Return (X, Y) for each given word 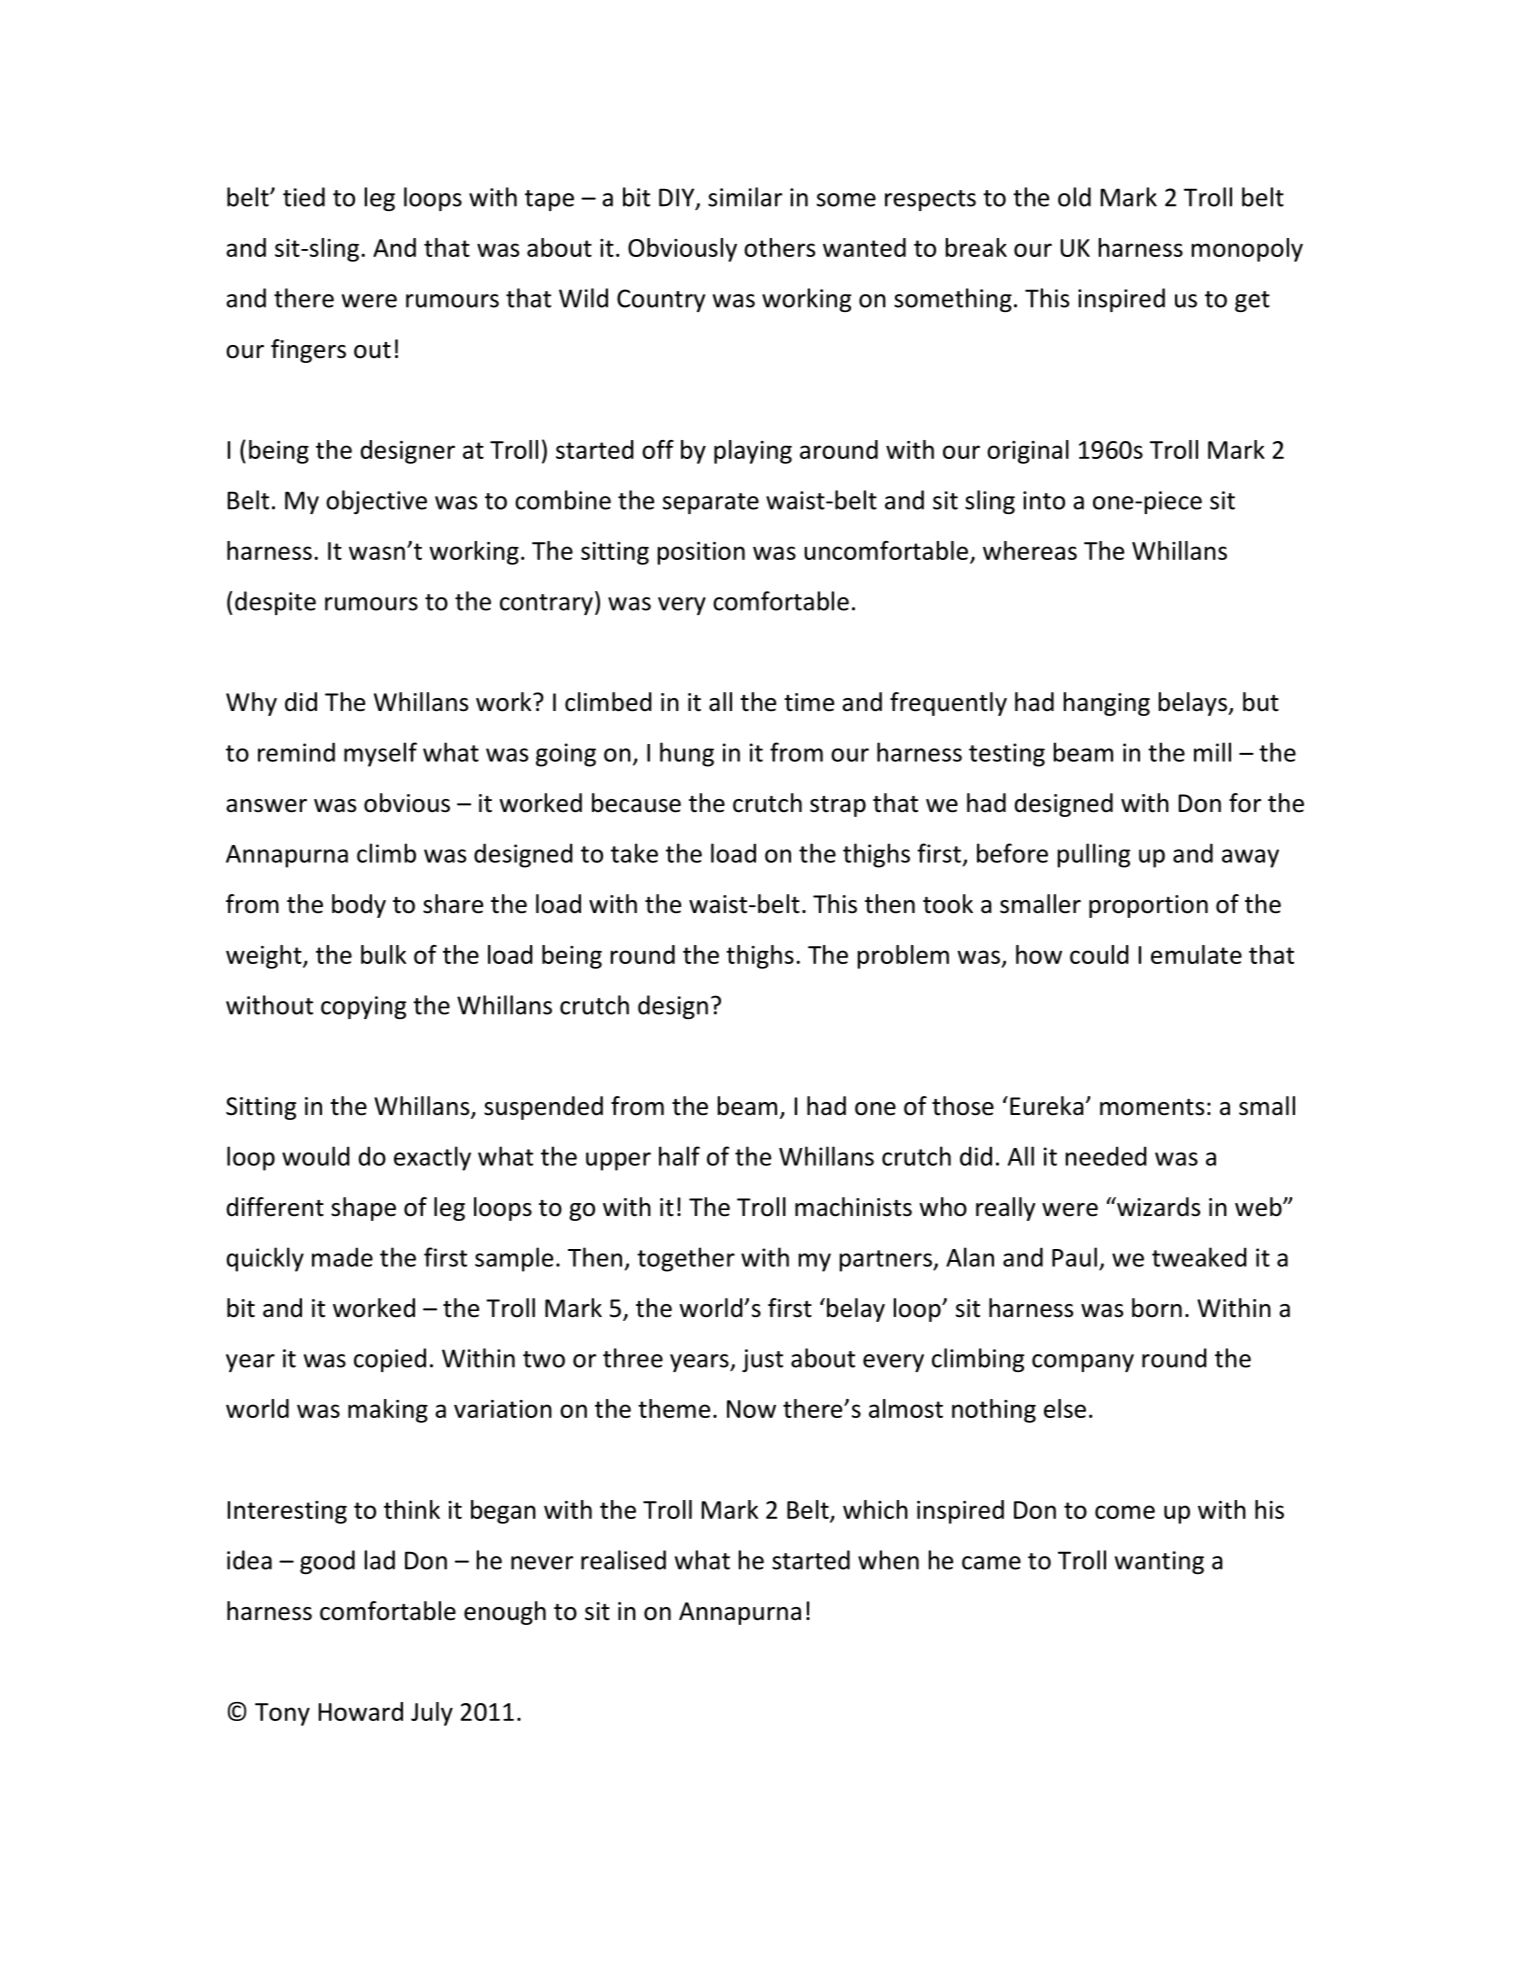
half (679, 1156)
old (1074, 197)
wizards (1157, 1207)
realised (623, 1560)
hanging (1107, 704)
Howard (361, 1711)
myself (380, 754)
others (779, 247)
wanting (1159, 1562)
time (809, 702)
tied (304, 197)
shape (363, 1209)
